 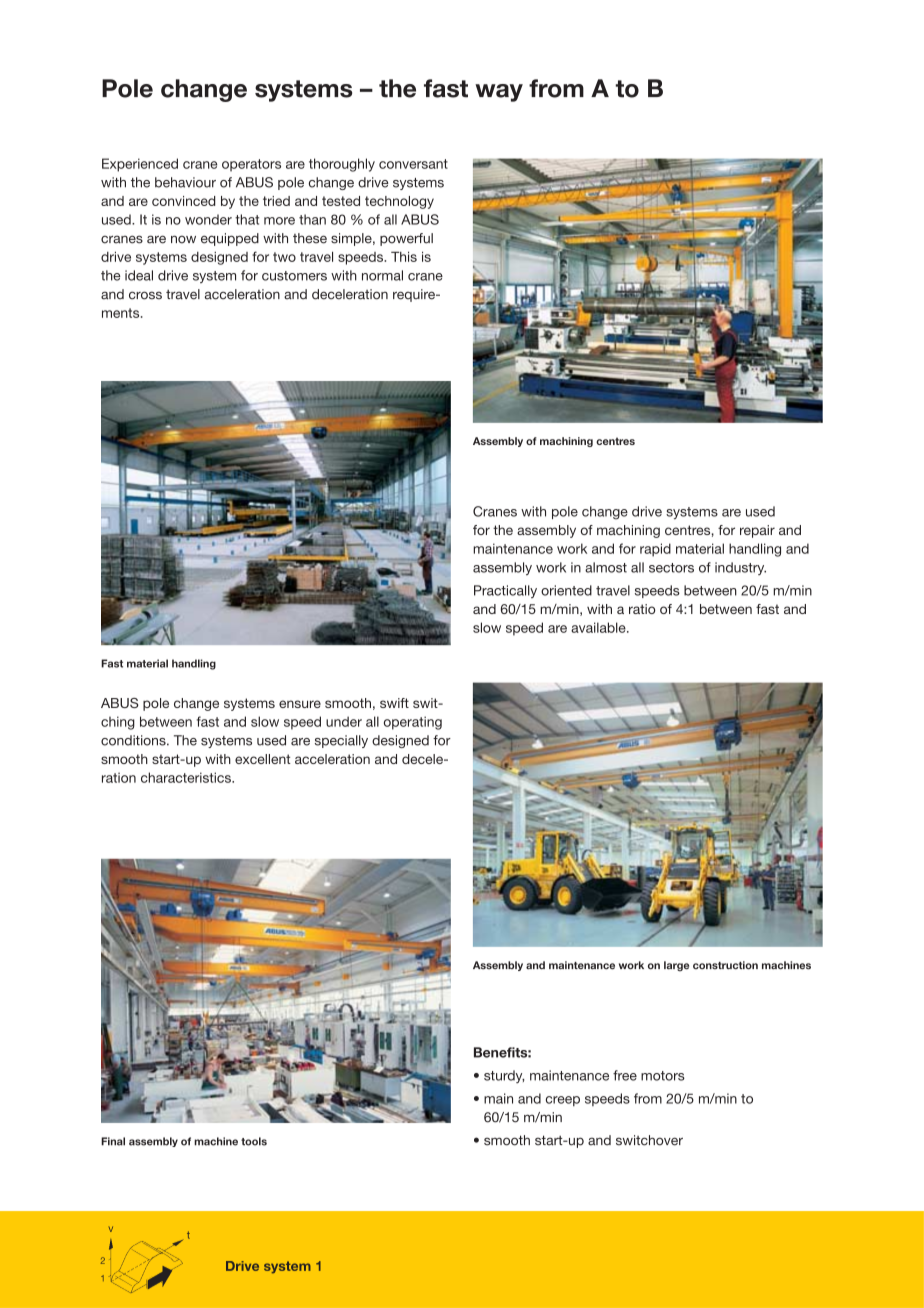 I want to click on Experienced, so click(x=140, y=165).
